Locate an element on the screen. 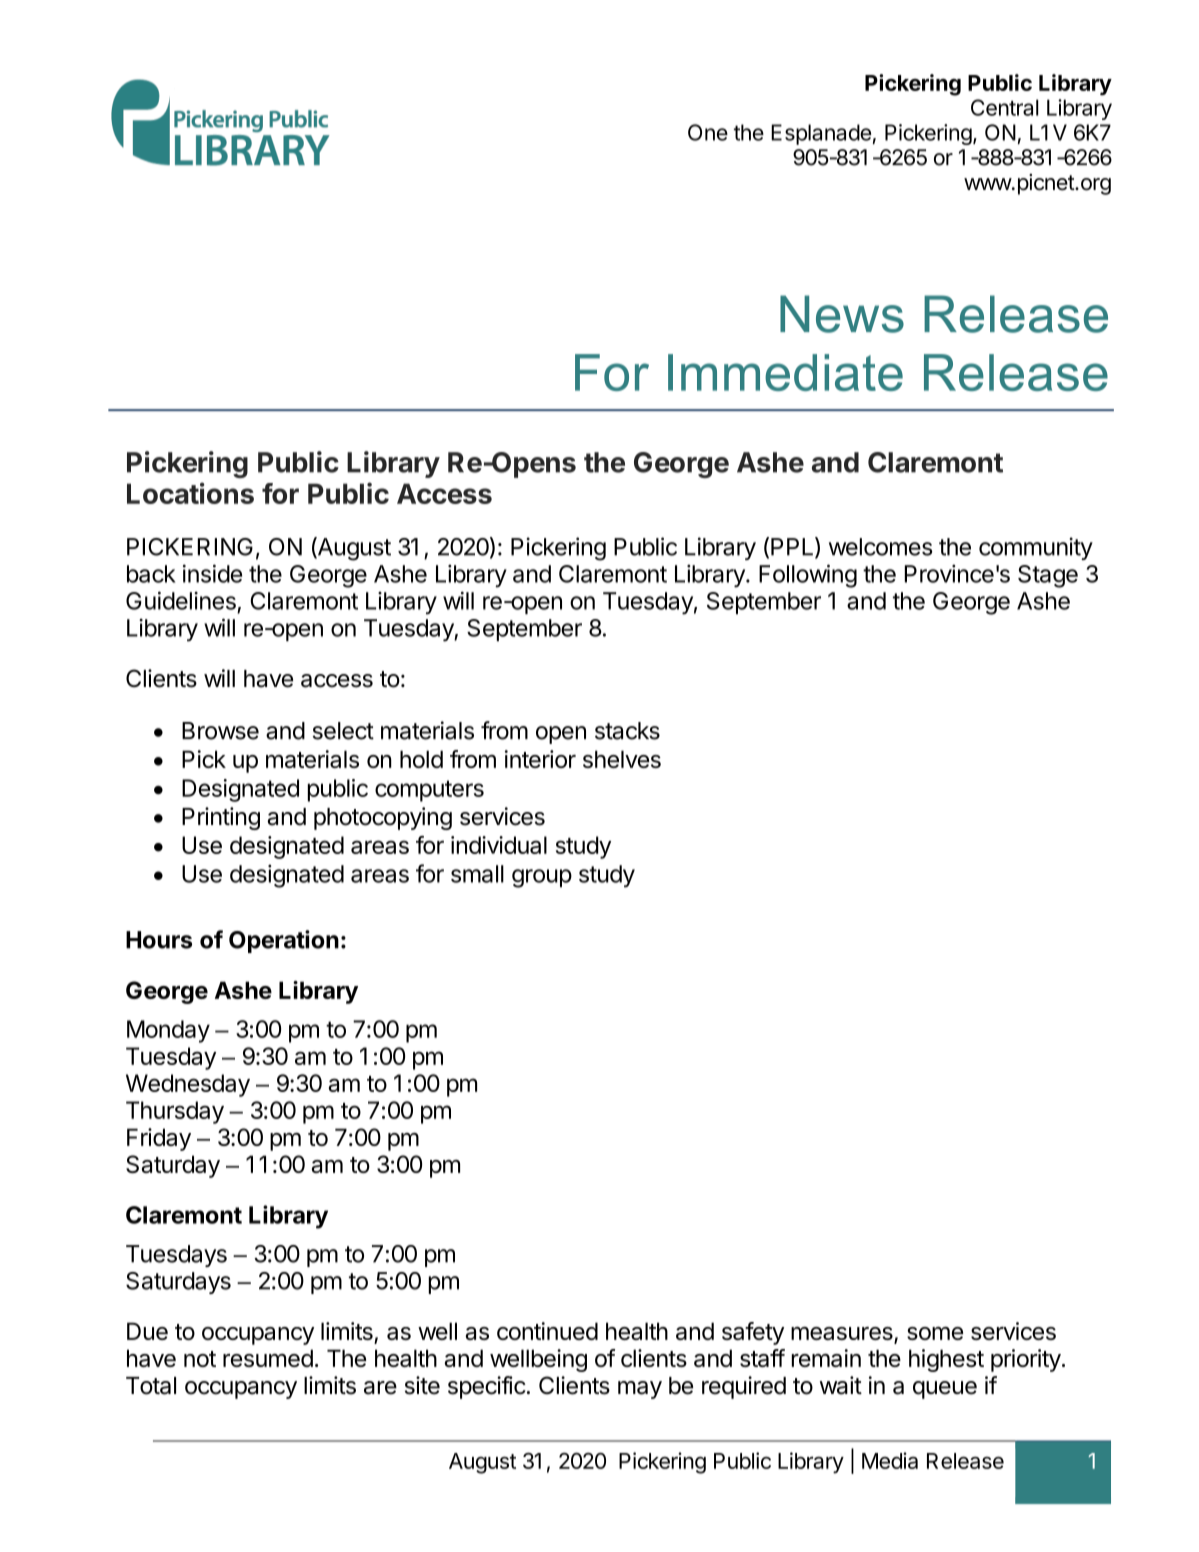 The height and width of the screenshot is (1552, 1199). continued is located at coordinates (547, 1331).
